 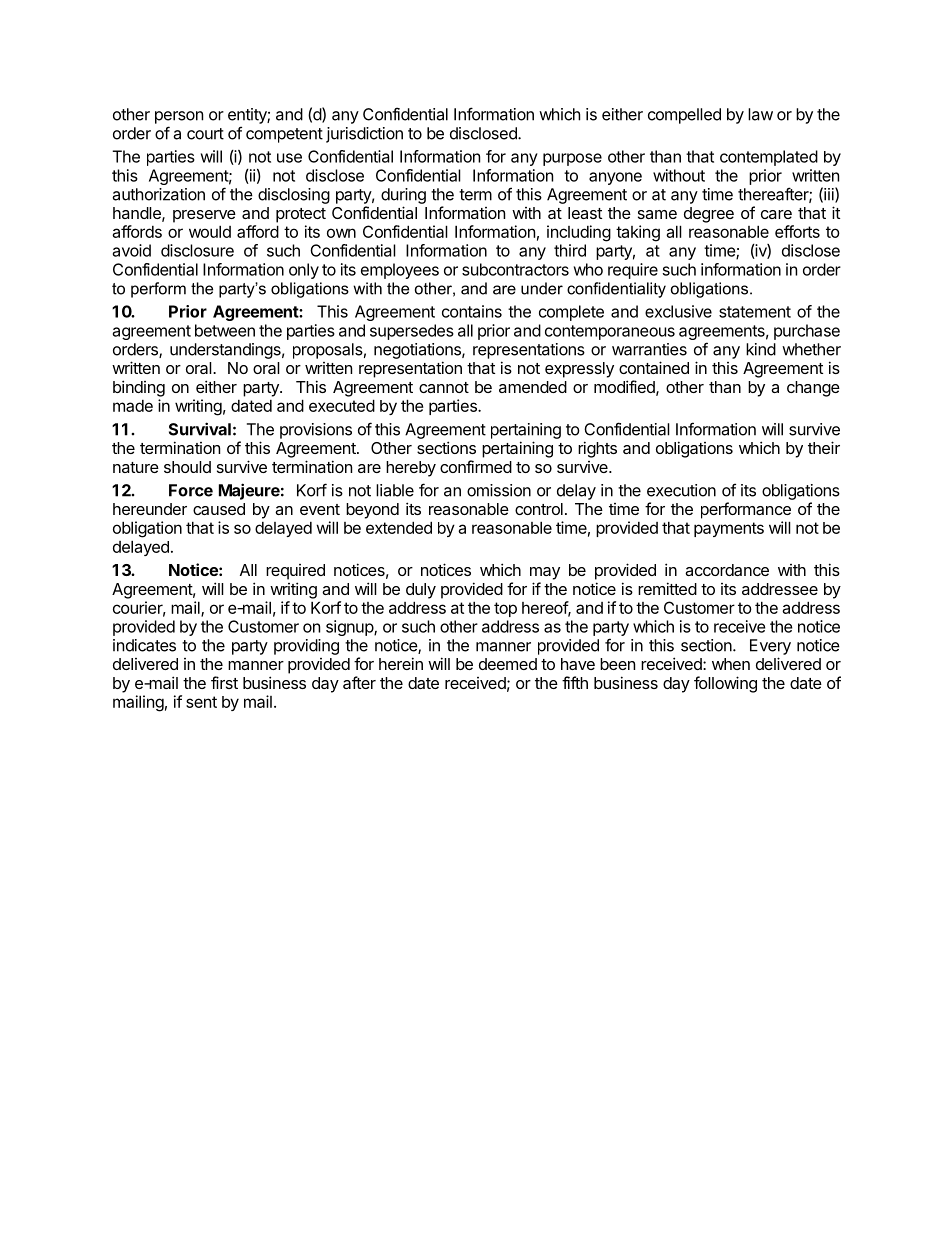 What do you see at coordinates (225, 330) in the screenshot?
I see `between` at bounding box center [225, 330].
